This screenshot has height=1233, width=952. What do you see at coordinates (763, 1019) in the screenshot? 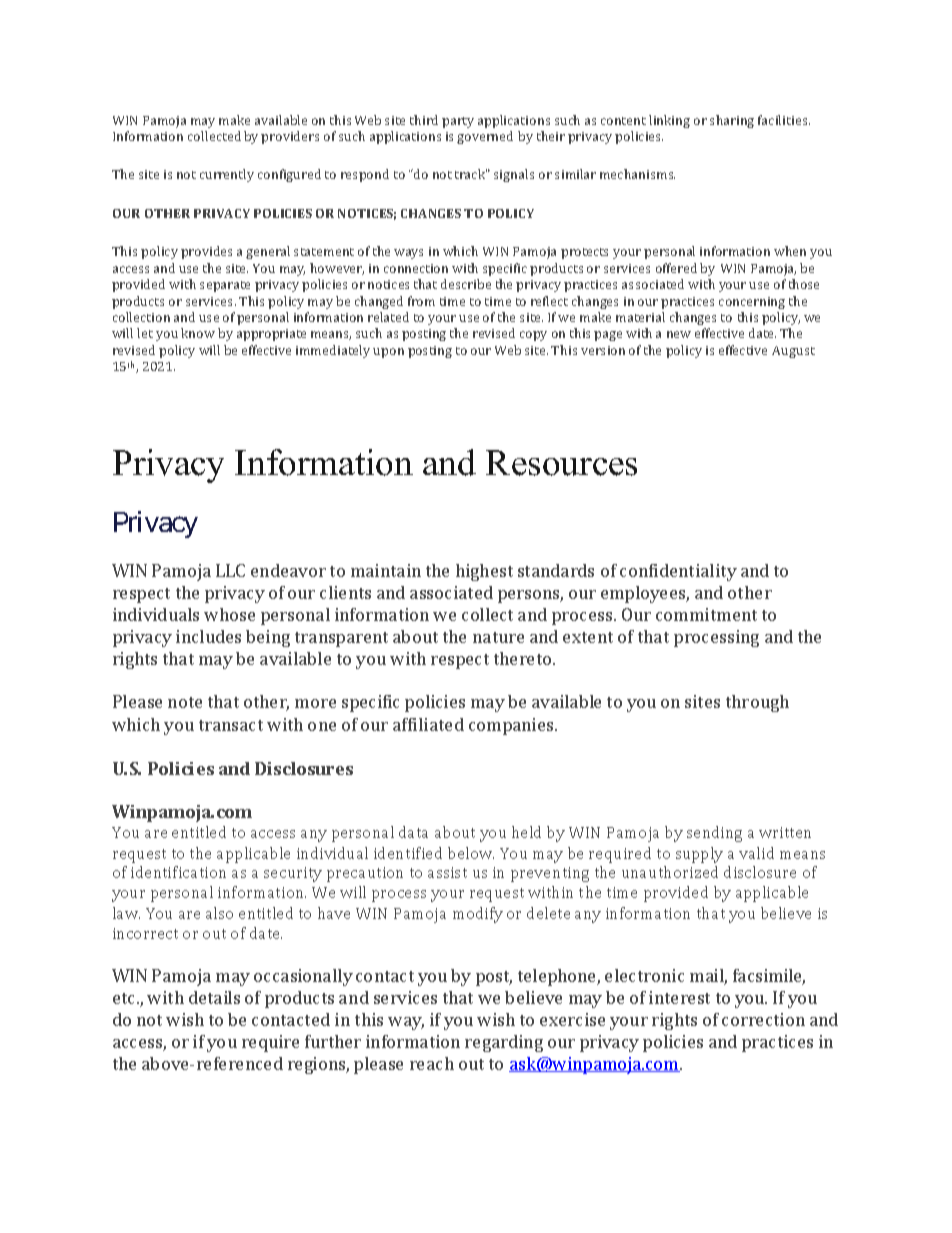
I see `correction` at bounding box center [763, 1019].
